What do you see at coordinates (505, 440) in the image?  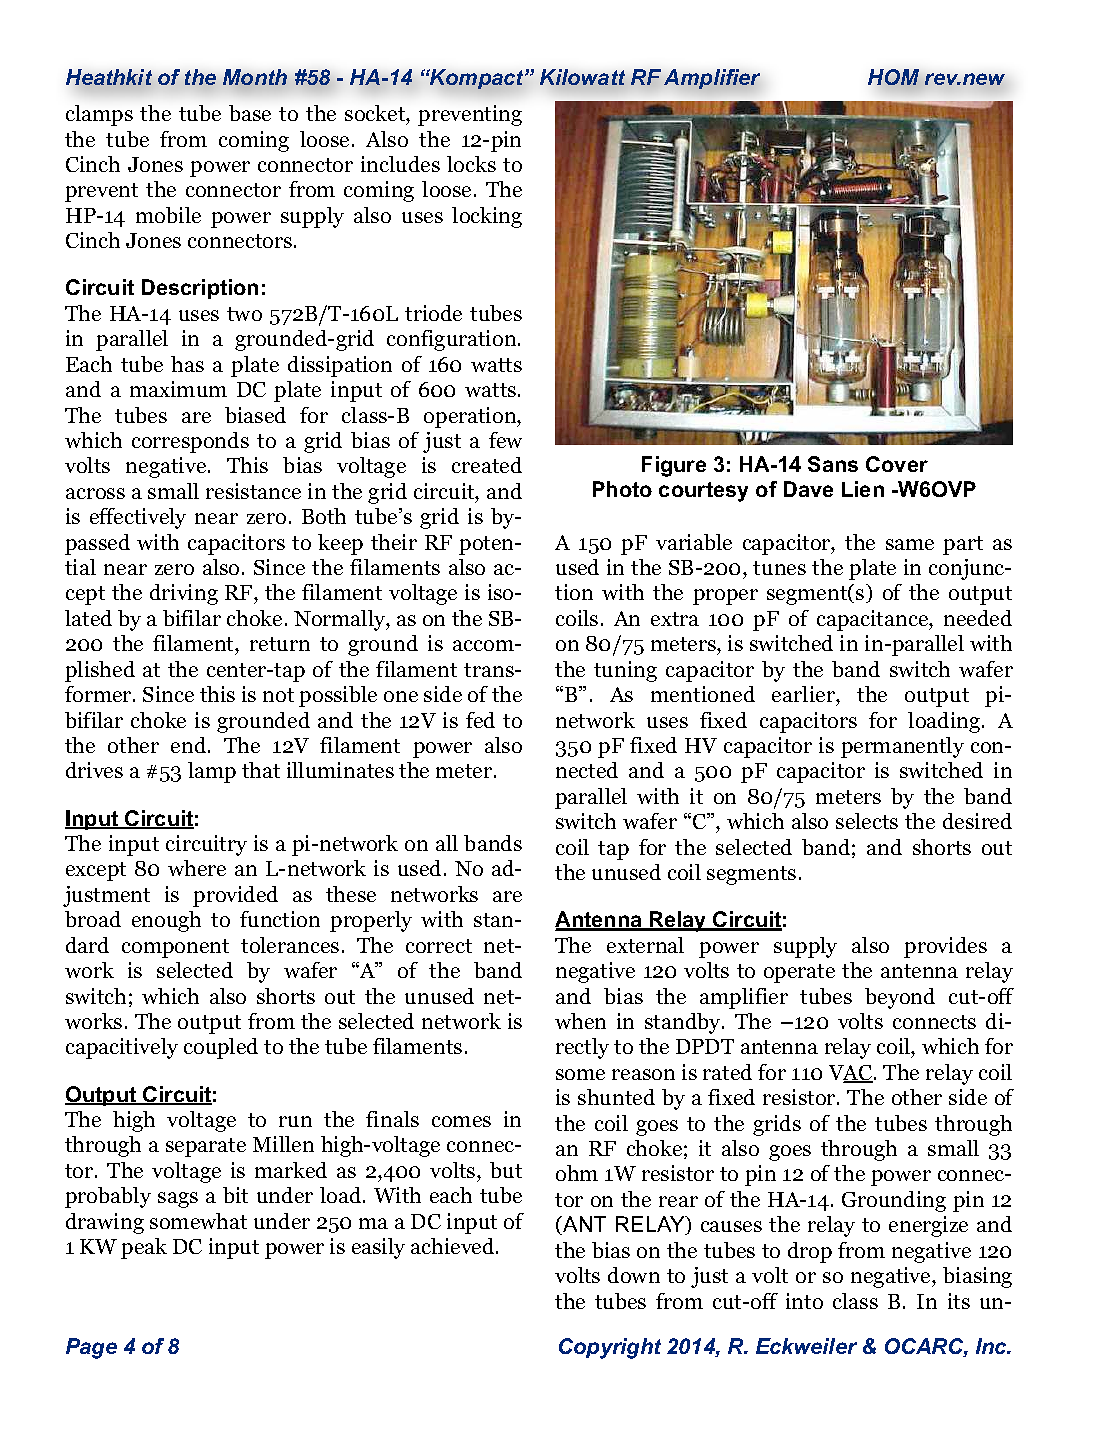 I see `few` at bounding box center [505, 440].
